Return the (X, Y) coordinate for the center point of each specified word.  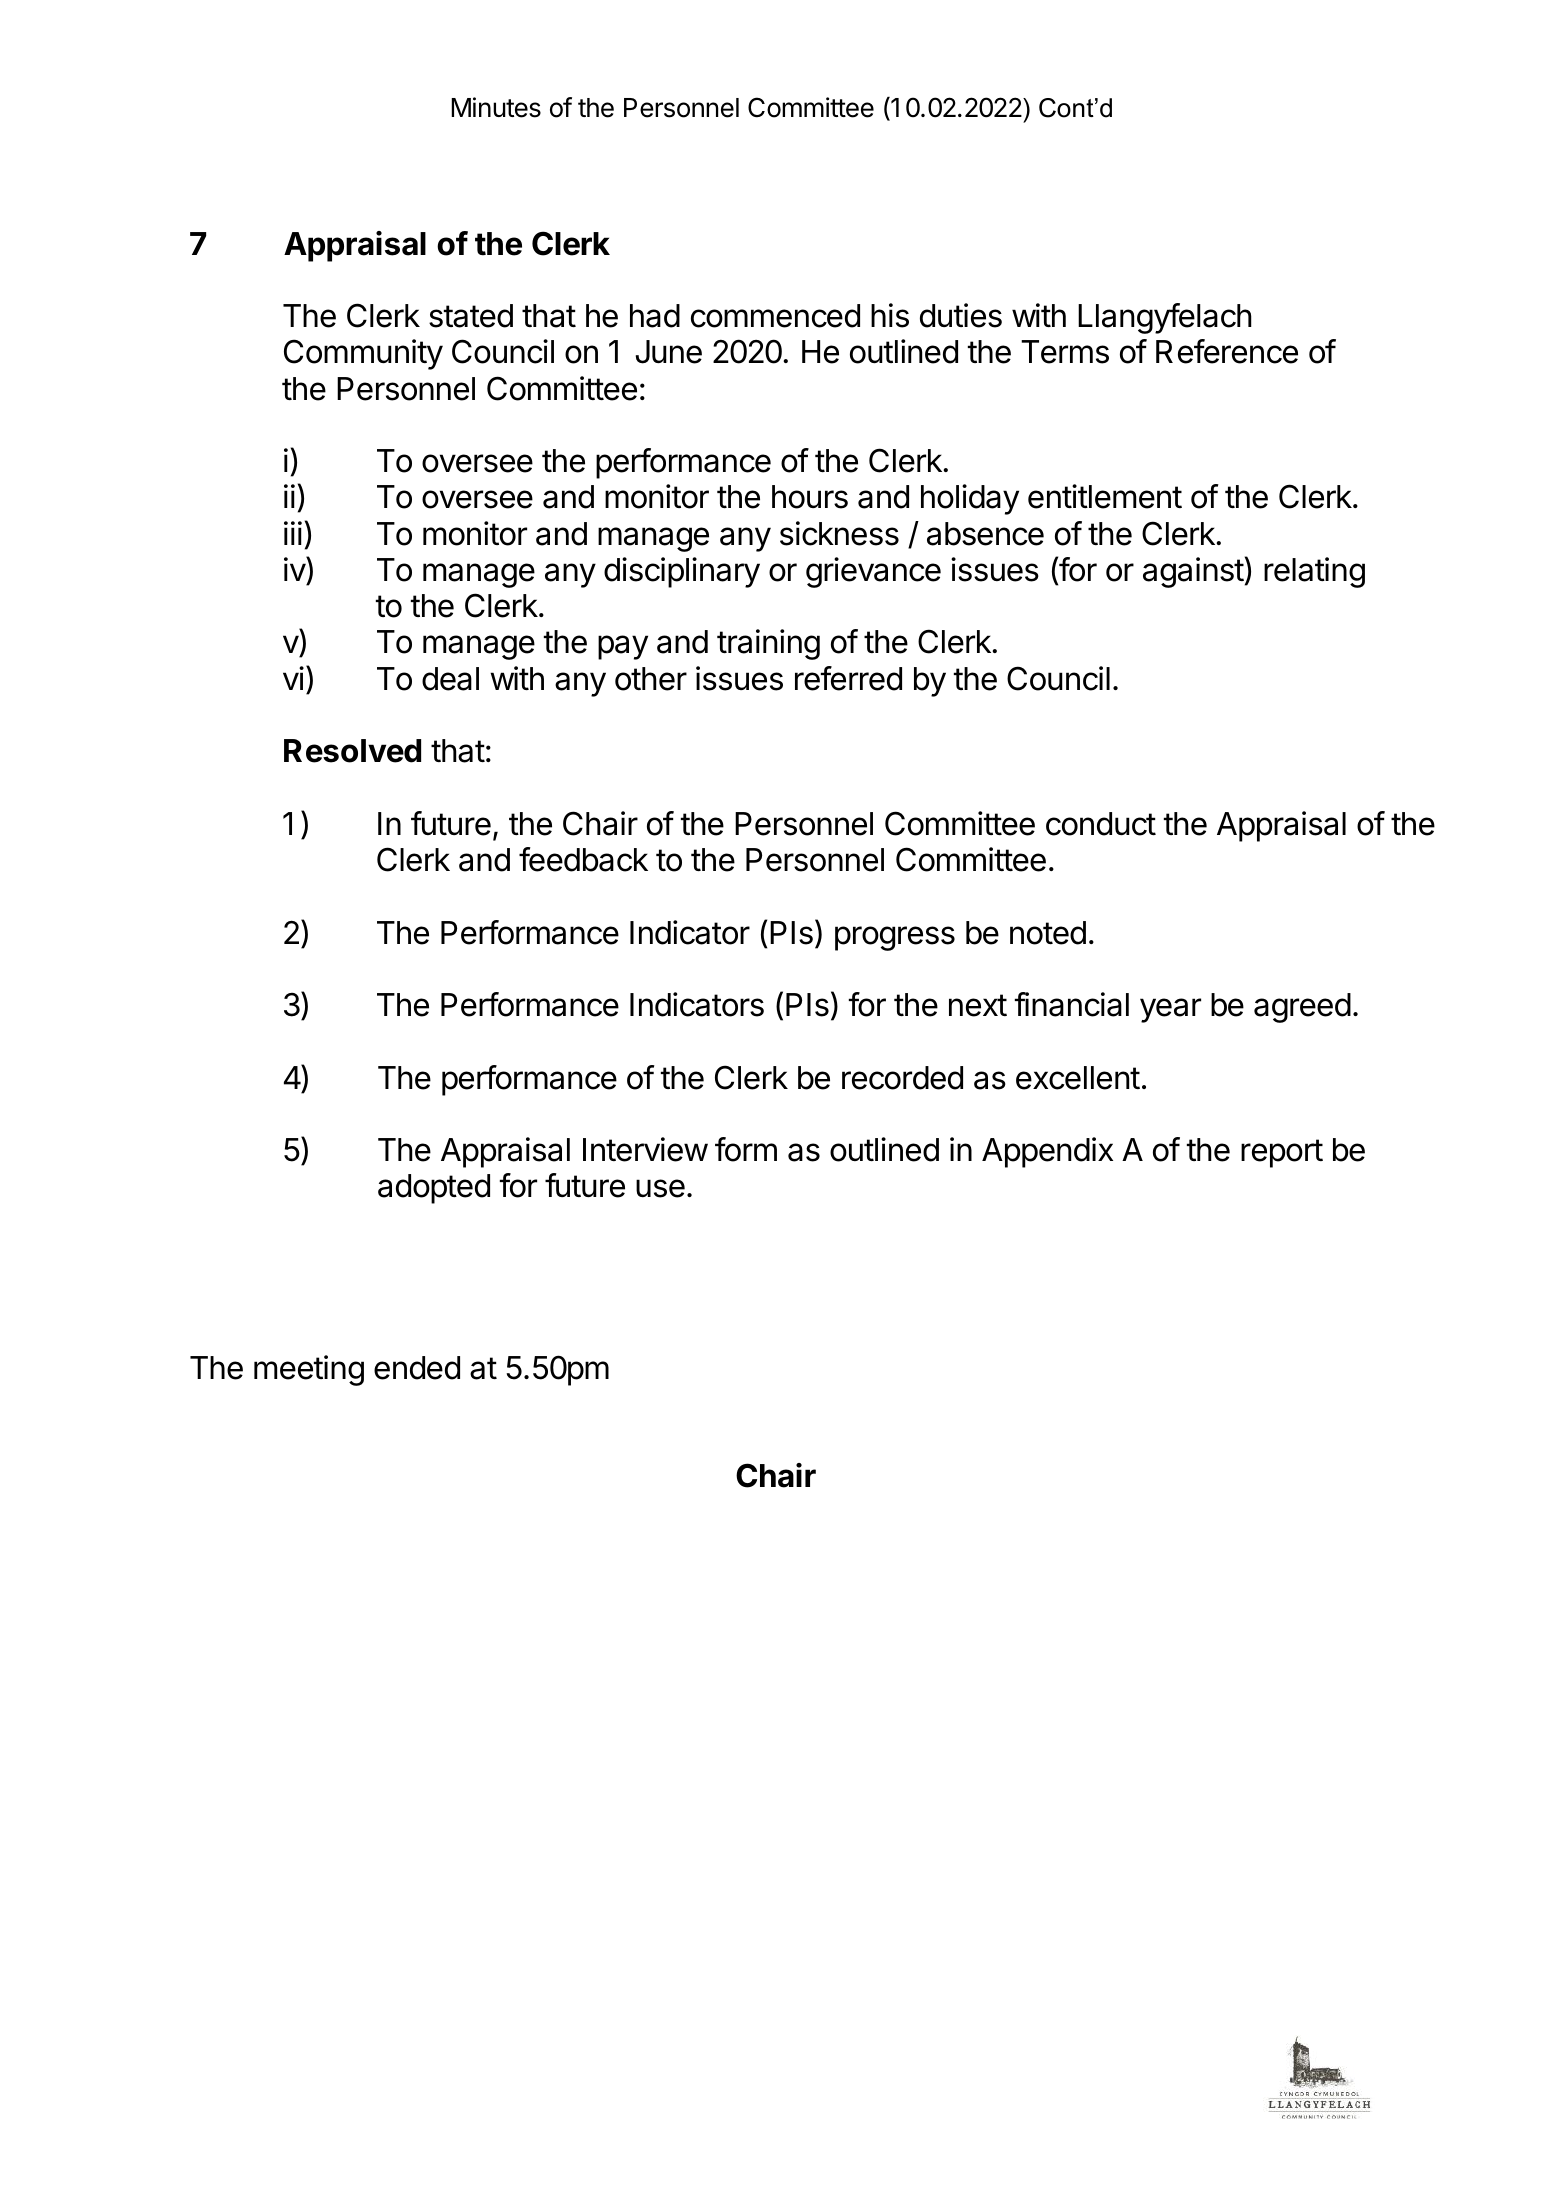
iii (293, 533)
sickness (839, 533)
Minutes (496, 107)
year (1170, 1010)
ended (417, 1368)
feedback (583, 859)
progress (895, 938)
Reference (1227, 351)
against (1193, 572)
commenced (775, 316)
